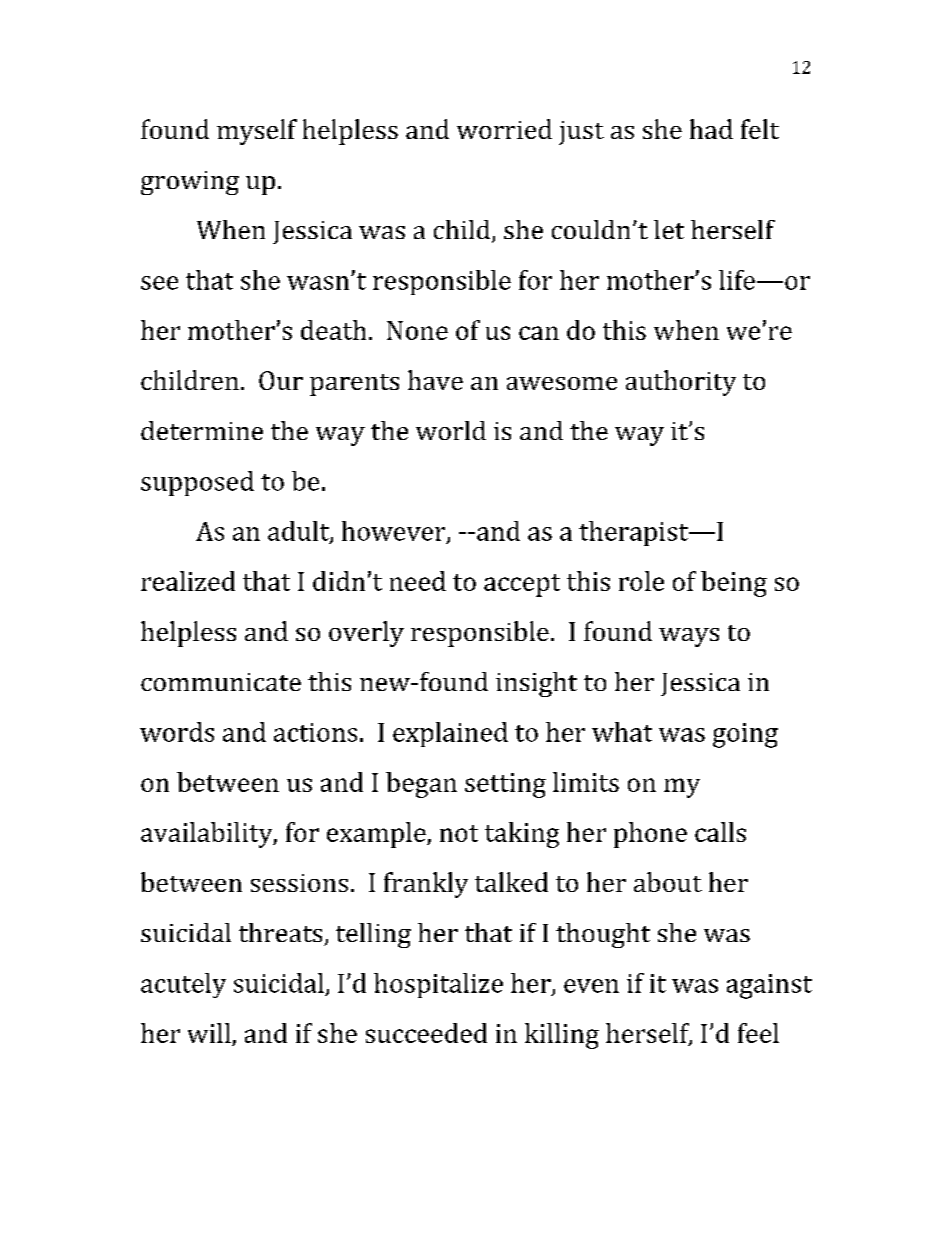 The width and height of the screenshot is (952, 1233). What do you see at coordinates (177, 732) in the screenshot?
I see `words` at bounding box center [177, 732].
